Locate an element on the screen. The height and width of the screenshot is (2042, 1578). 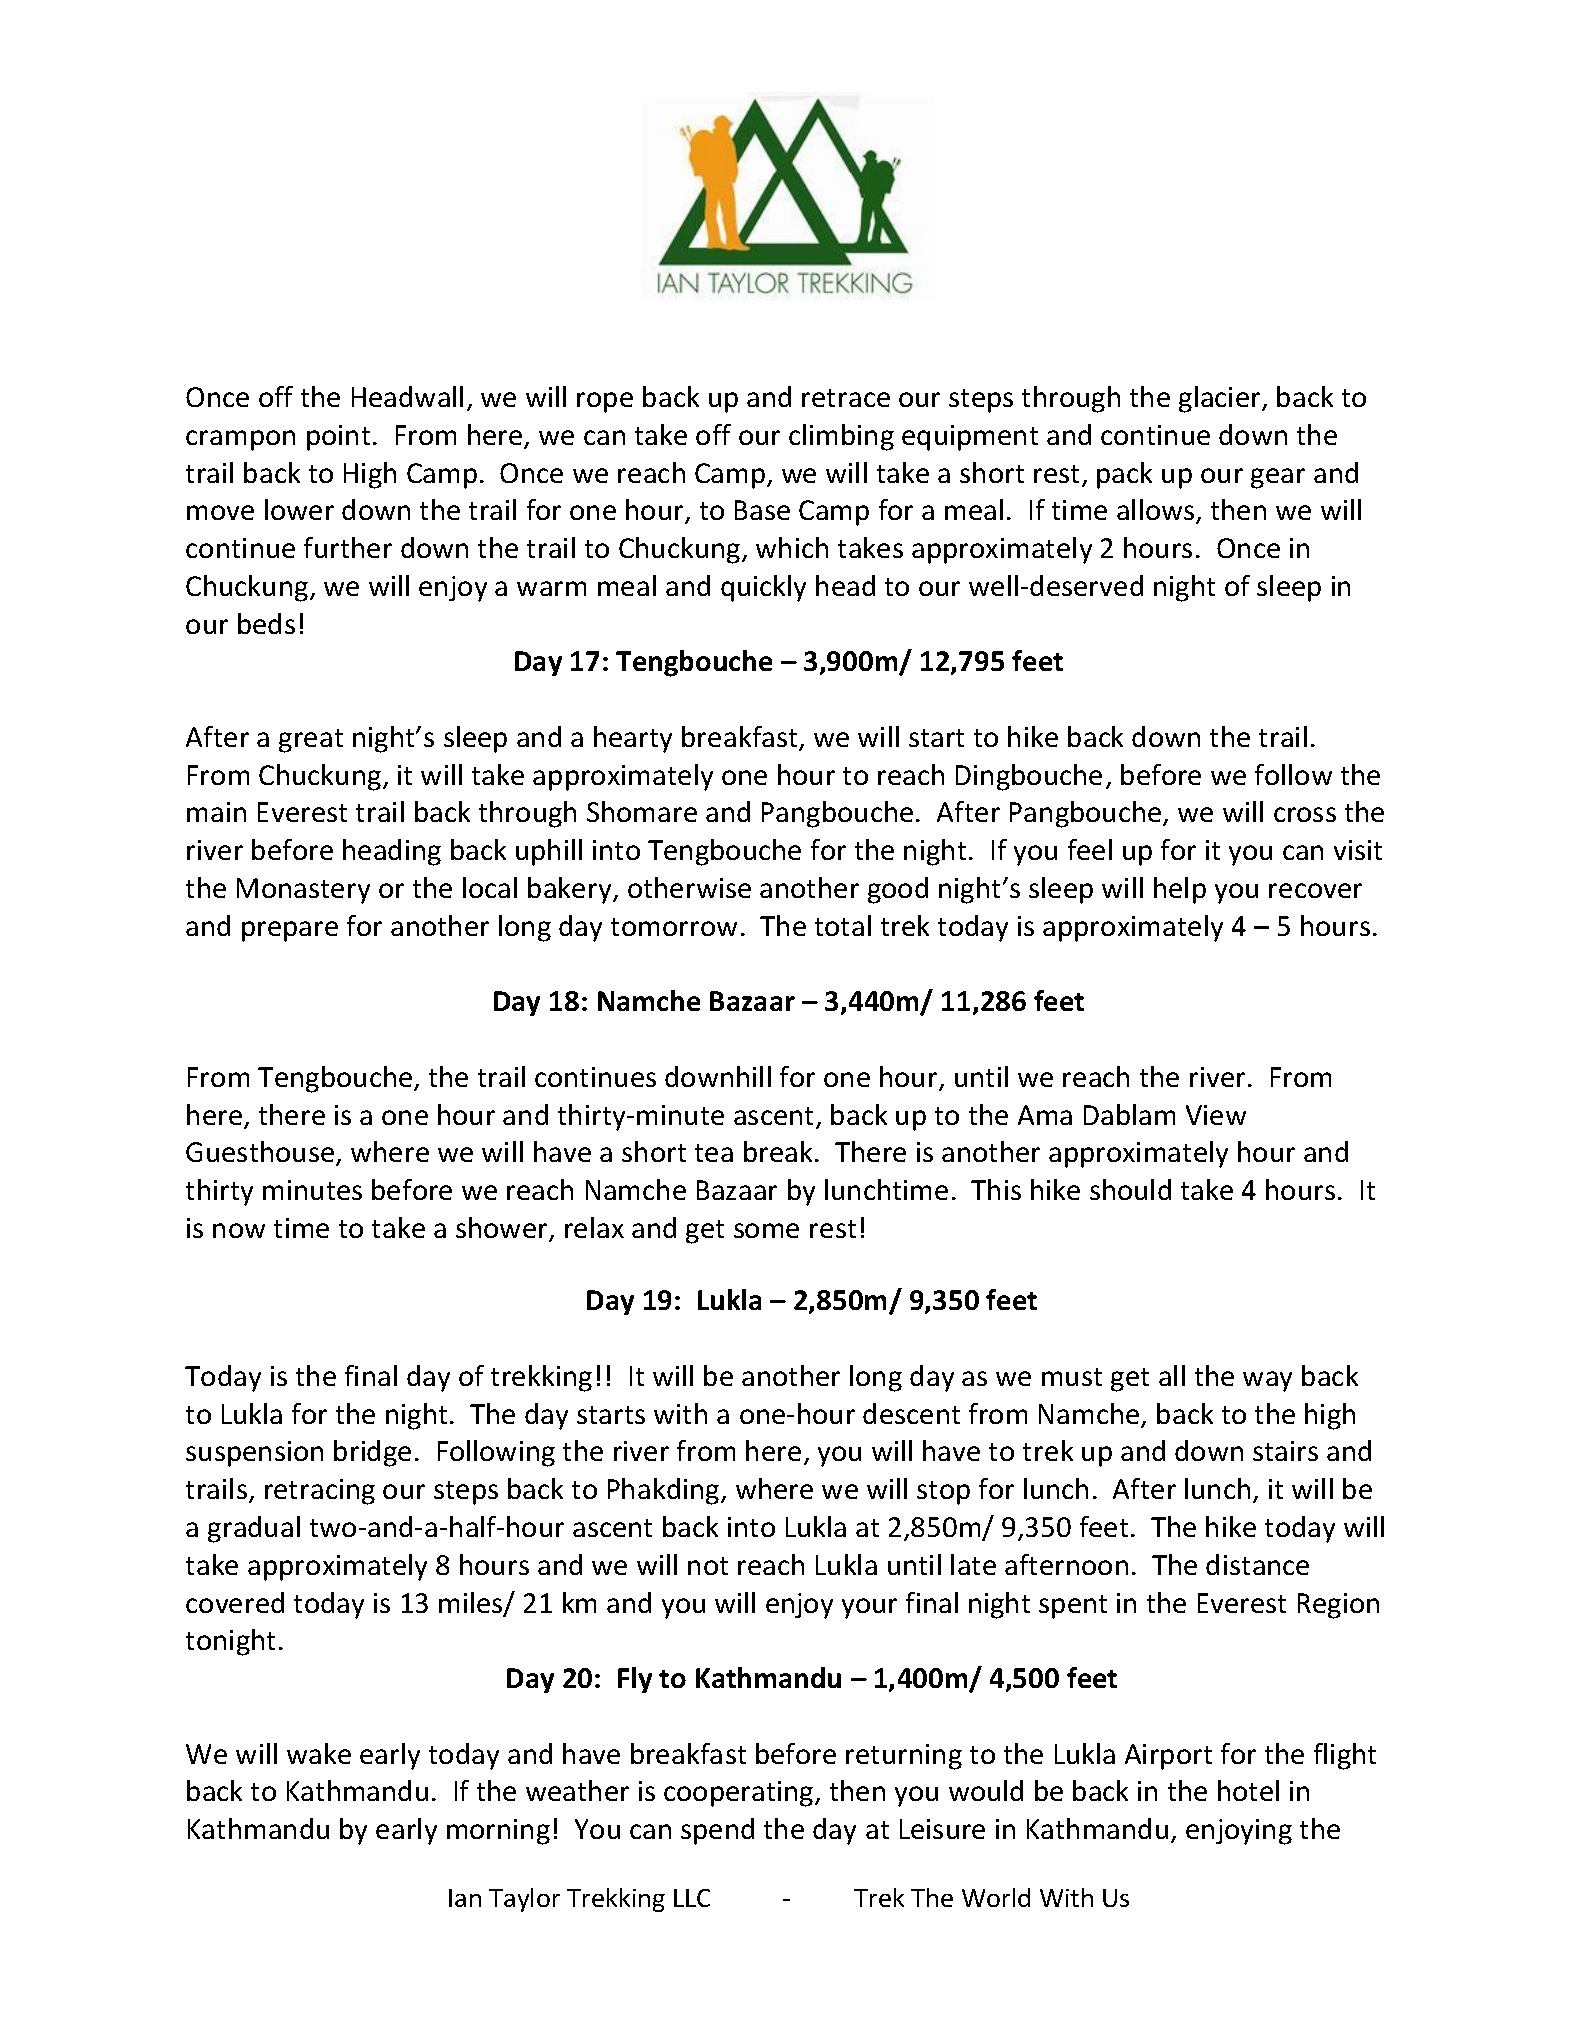
hotel is located at coordinates (1248, 1790).
